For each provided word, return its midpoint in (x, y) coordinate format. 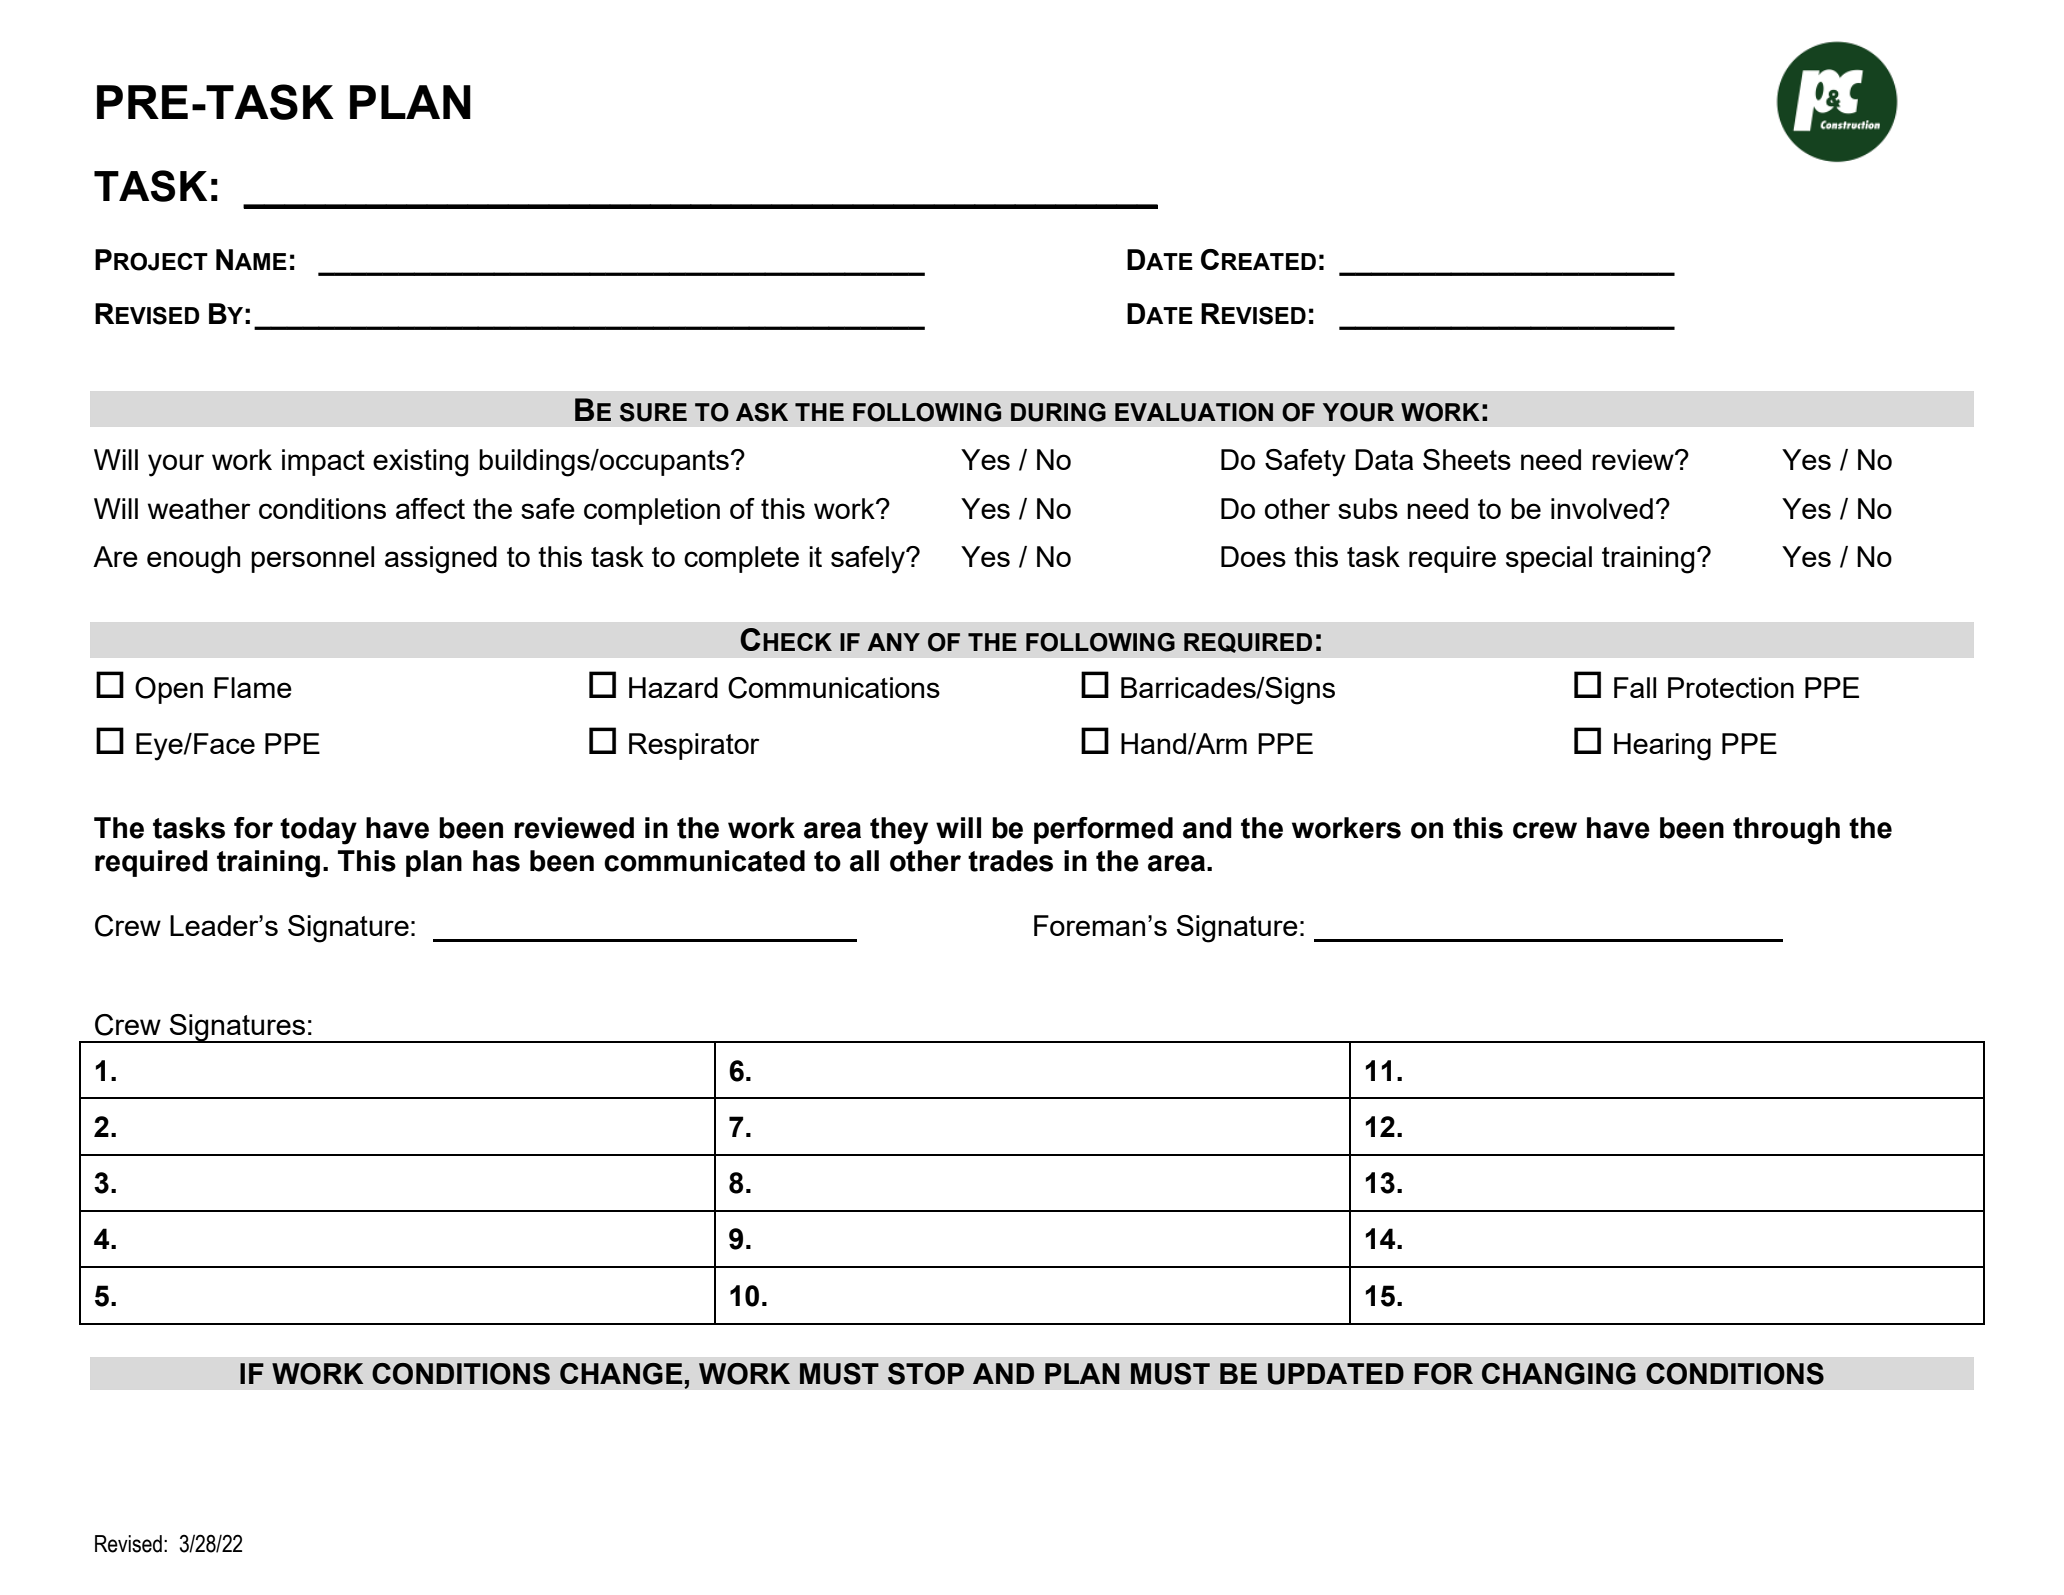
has (496, 861)
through (1786, 831)
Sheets (1467, 459)
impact (323, 462)
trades (1010, 861)
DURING (1058, 412)
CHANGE (621, 1374)
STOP (926, 1374)
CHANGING (1559, 1374)
